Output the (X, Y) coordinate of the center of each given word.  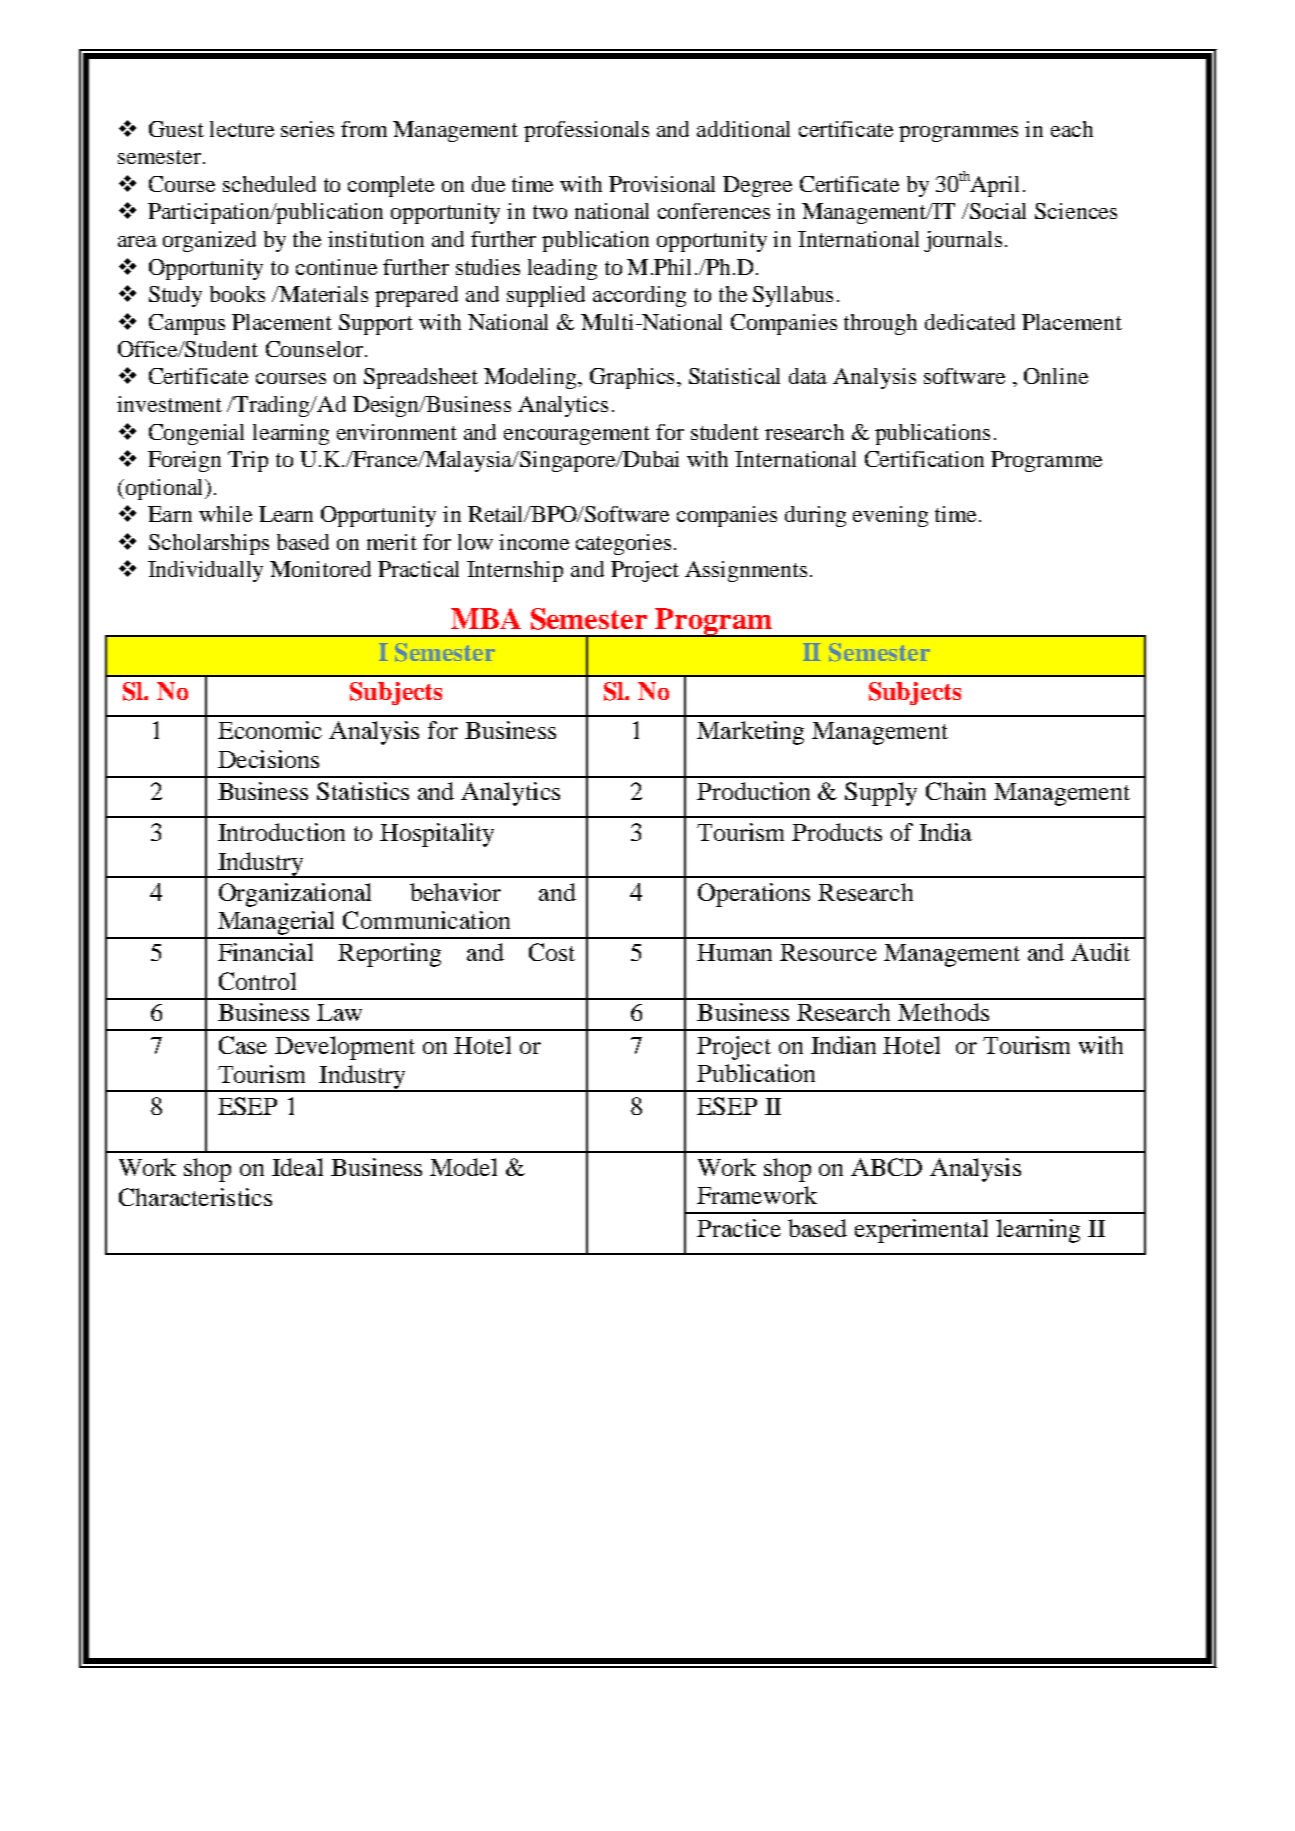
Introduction (281, 832)
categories (623, 544)
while (225, 514)
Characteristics (195, 1197)
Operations (754, 895)
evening (890, 516)
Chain (956, 791)
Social (997, 211)
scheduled (269, 184)
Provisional (662, 184)
